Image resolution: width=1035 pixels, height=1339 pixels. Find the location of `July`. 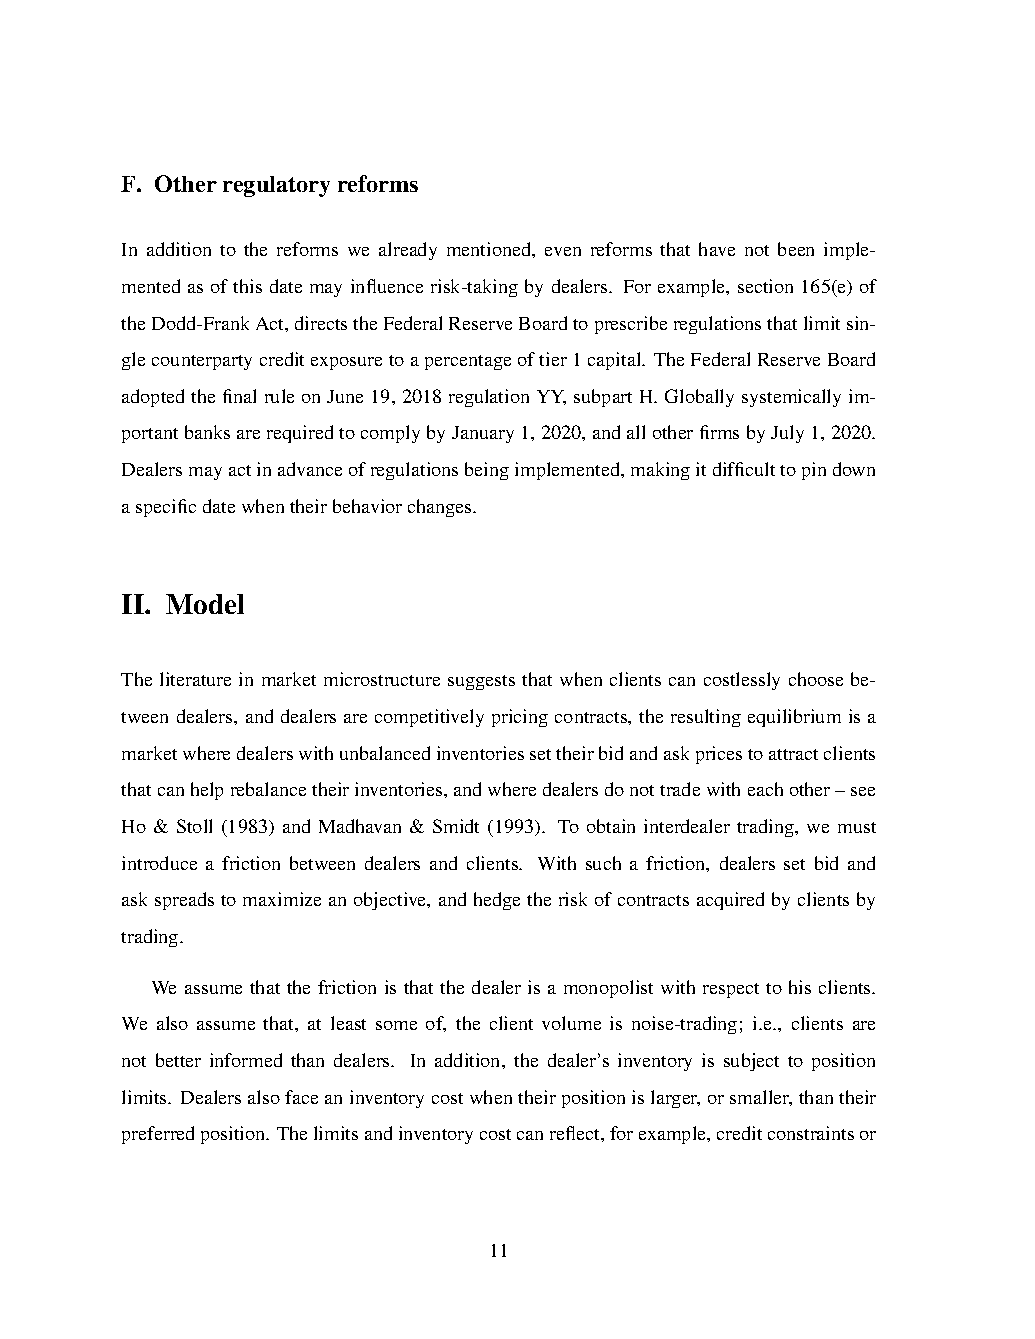

July is located at coordinates (787, 434).
